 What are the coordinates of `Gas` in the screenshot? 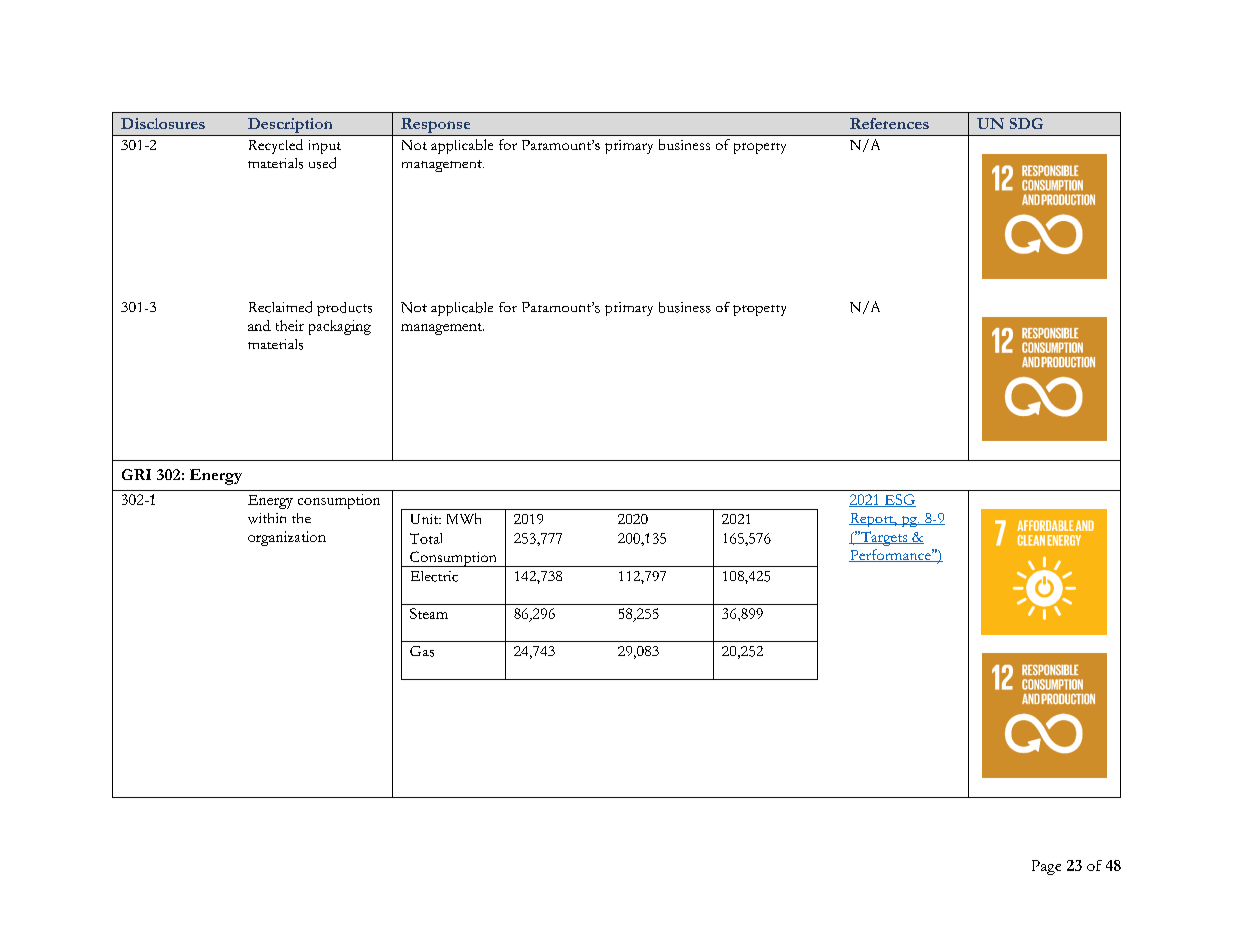 It's located at (422, 651).
